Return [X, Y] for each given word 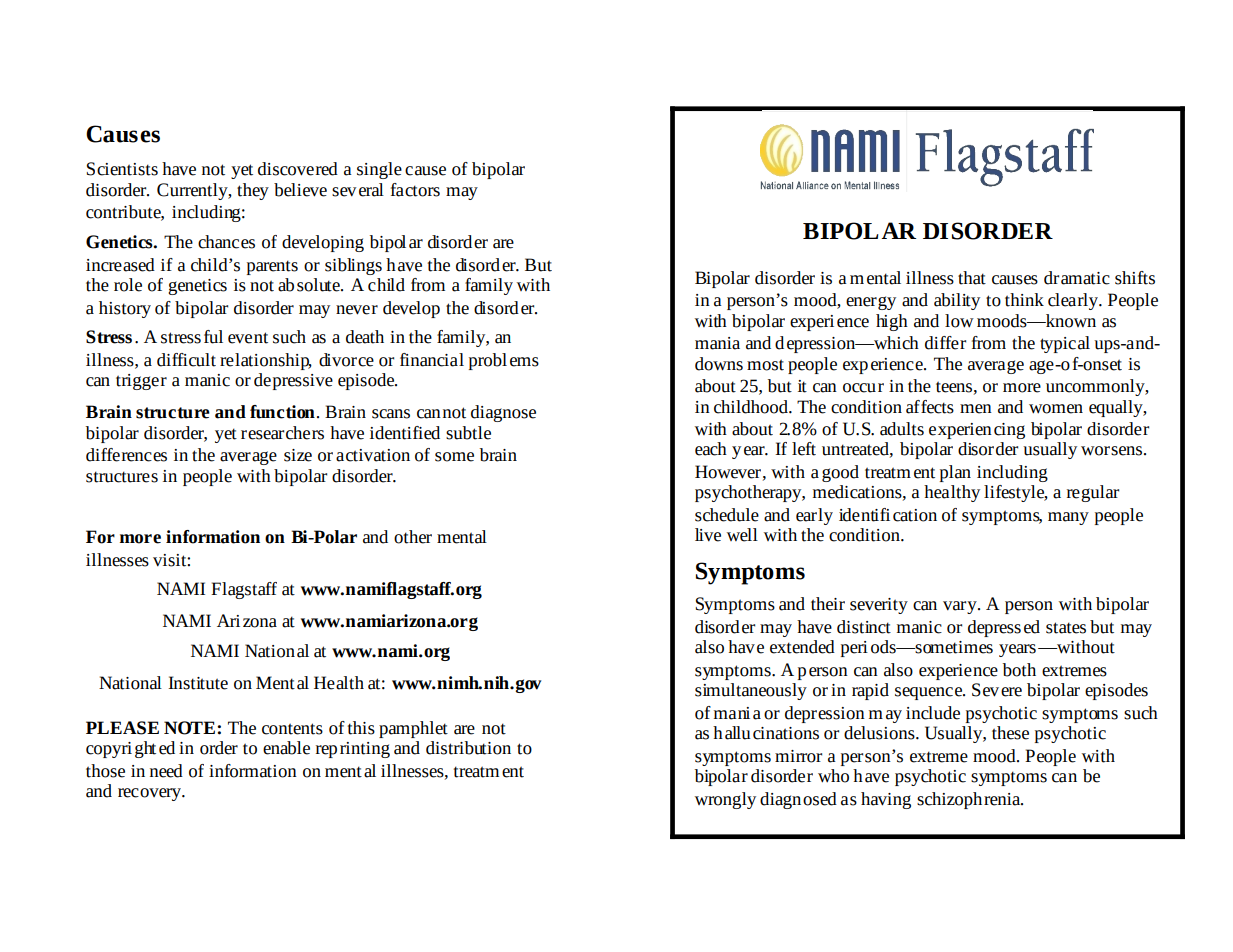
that [972, 278]
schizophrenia [970, 800]
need [166, 771]
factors [415, 190]
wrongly [725, 800]
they [253, 191]
